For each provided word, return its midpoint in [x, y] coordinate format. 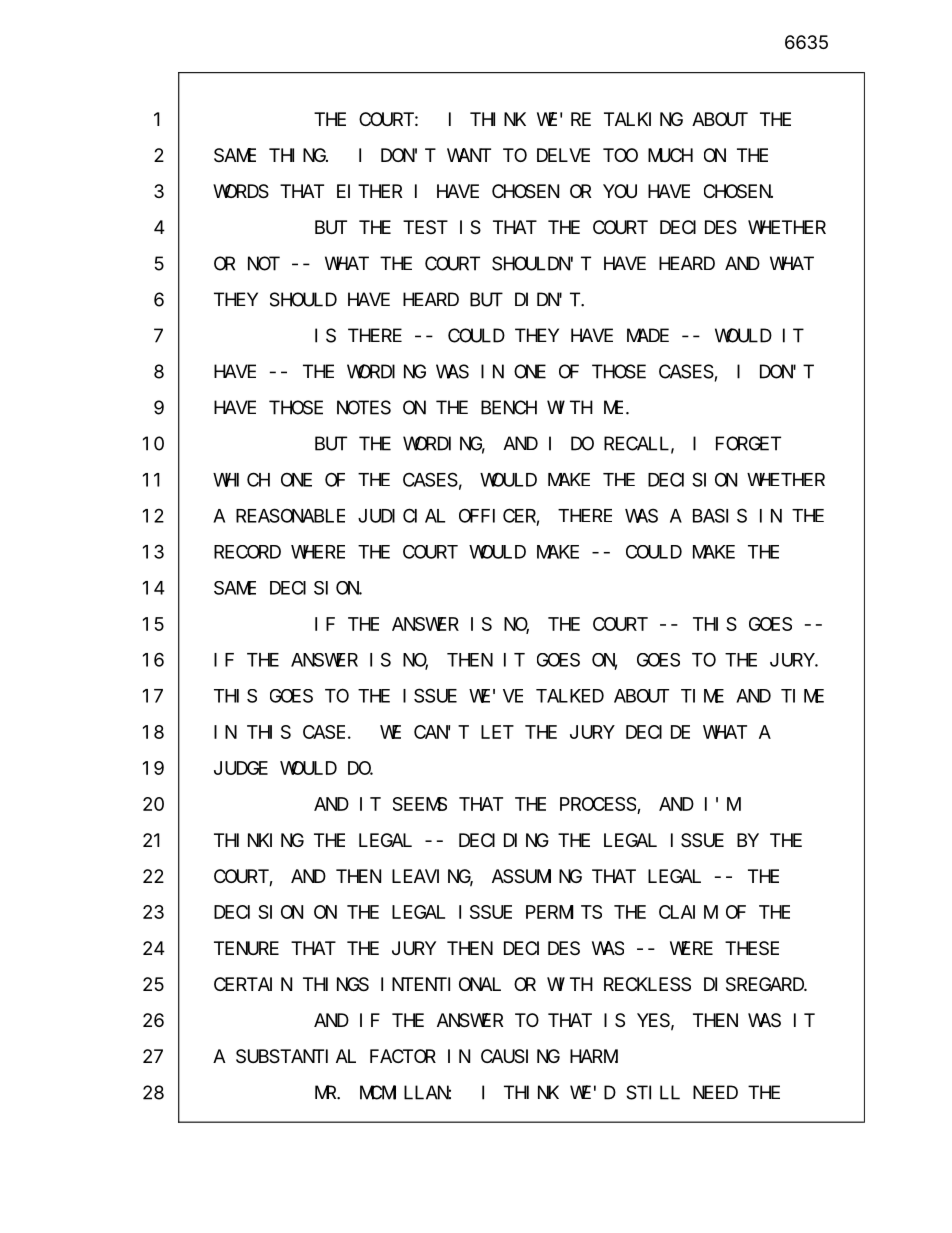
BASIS [720, 516]
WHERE [318, 552]
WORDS [241, 192]
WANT [469, 155]
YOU [620, 191]
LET [497, 732]
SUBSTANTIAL [296, 1057]
